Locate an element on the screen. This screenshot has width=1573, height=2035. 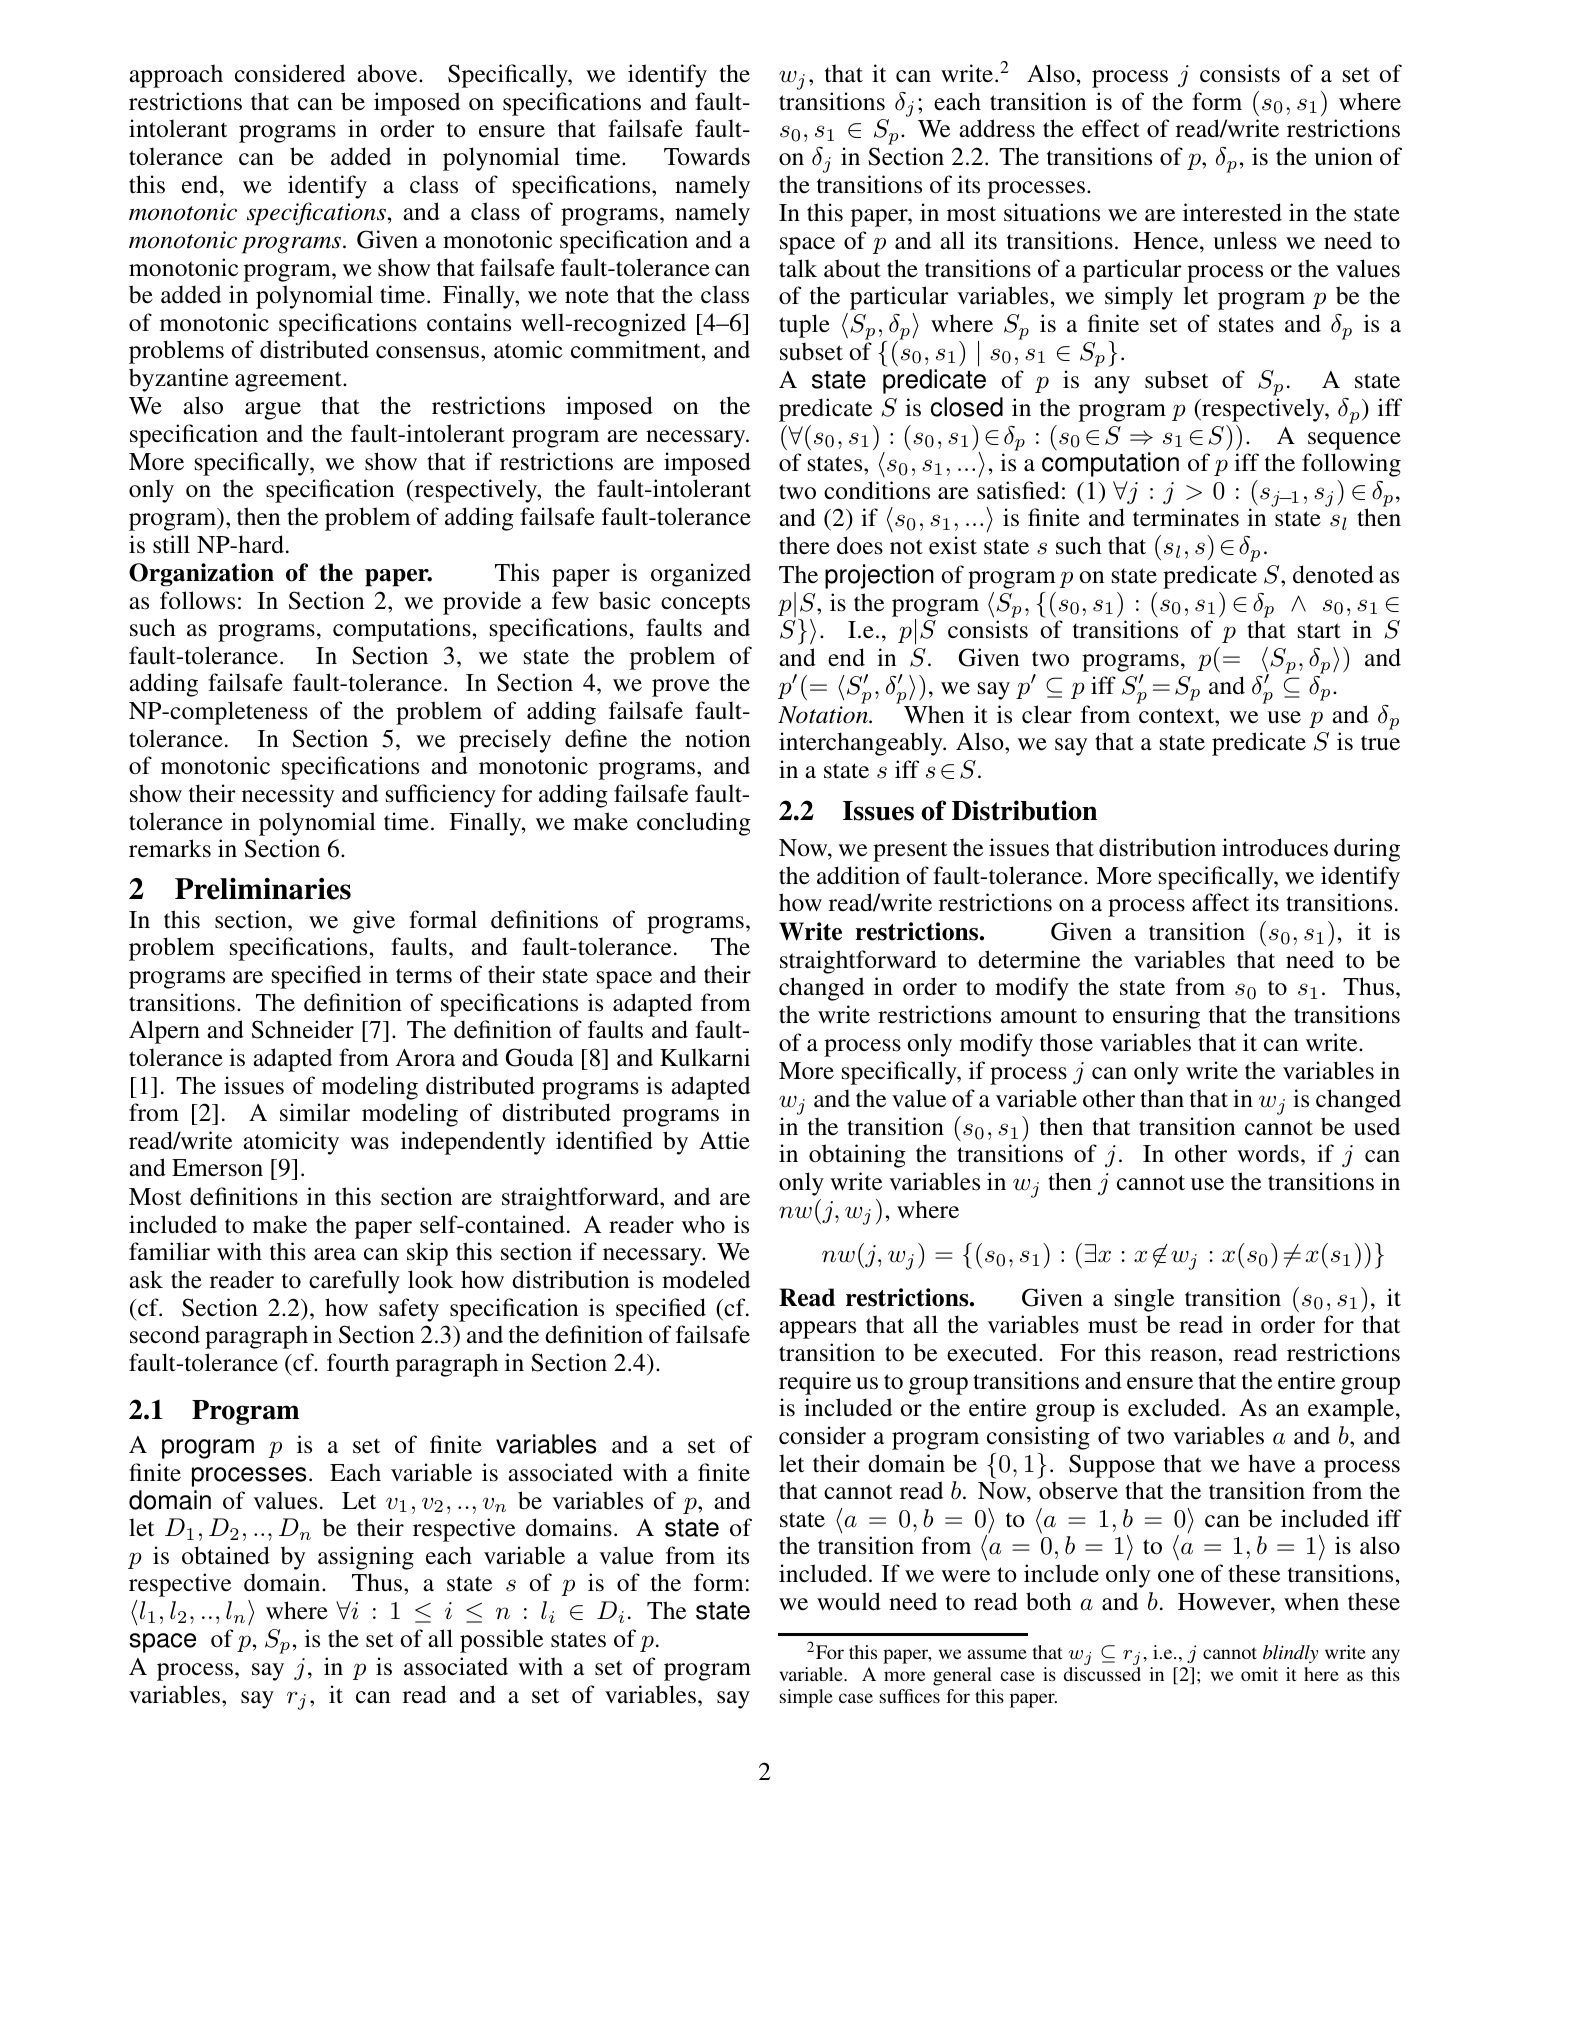
fourth is located at coordinates (358, 1362).
